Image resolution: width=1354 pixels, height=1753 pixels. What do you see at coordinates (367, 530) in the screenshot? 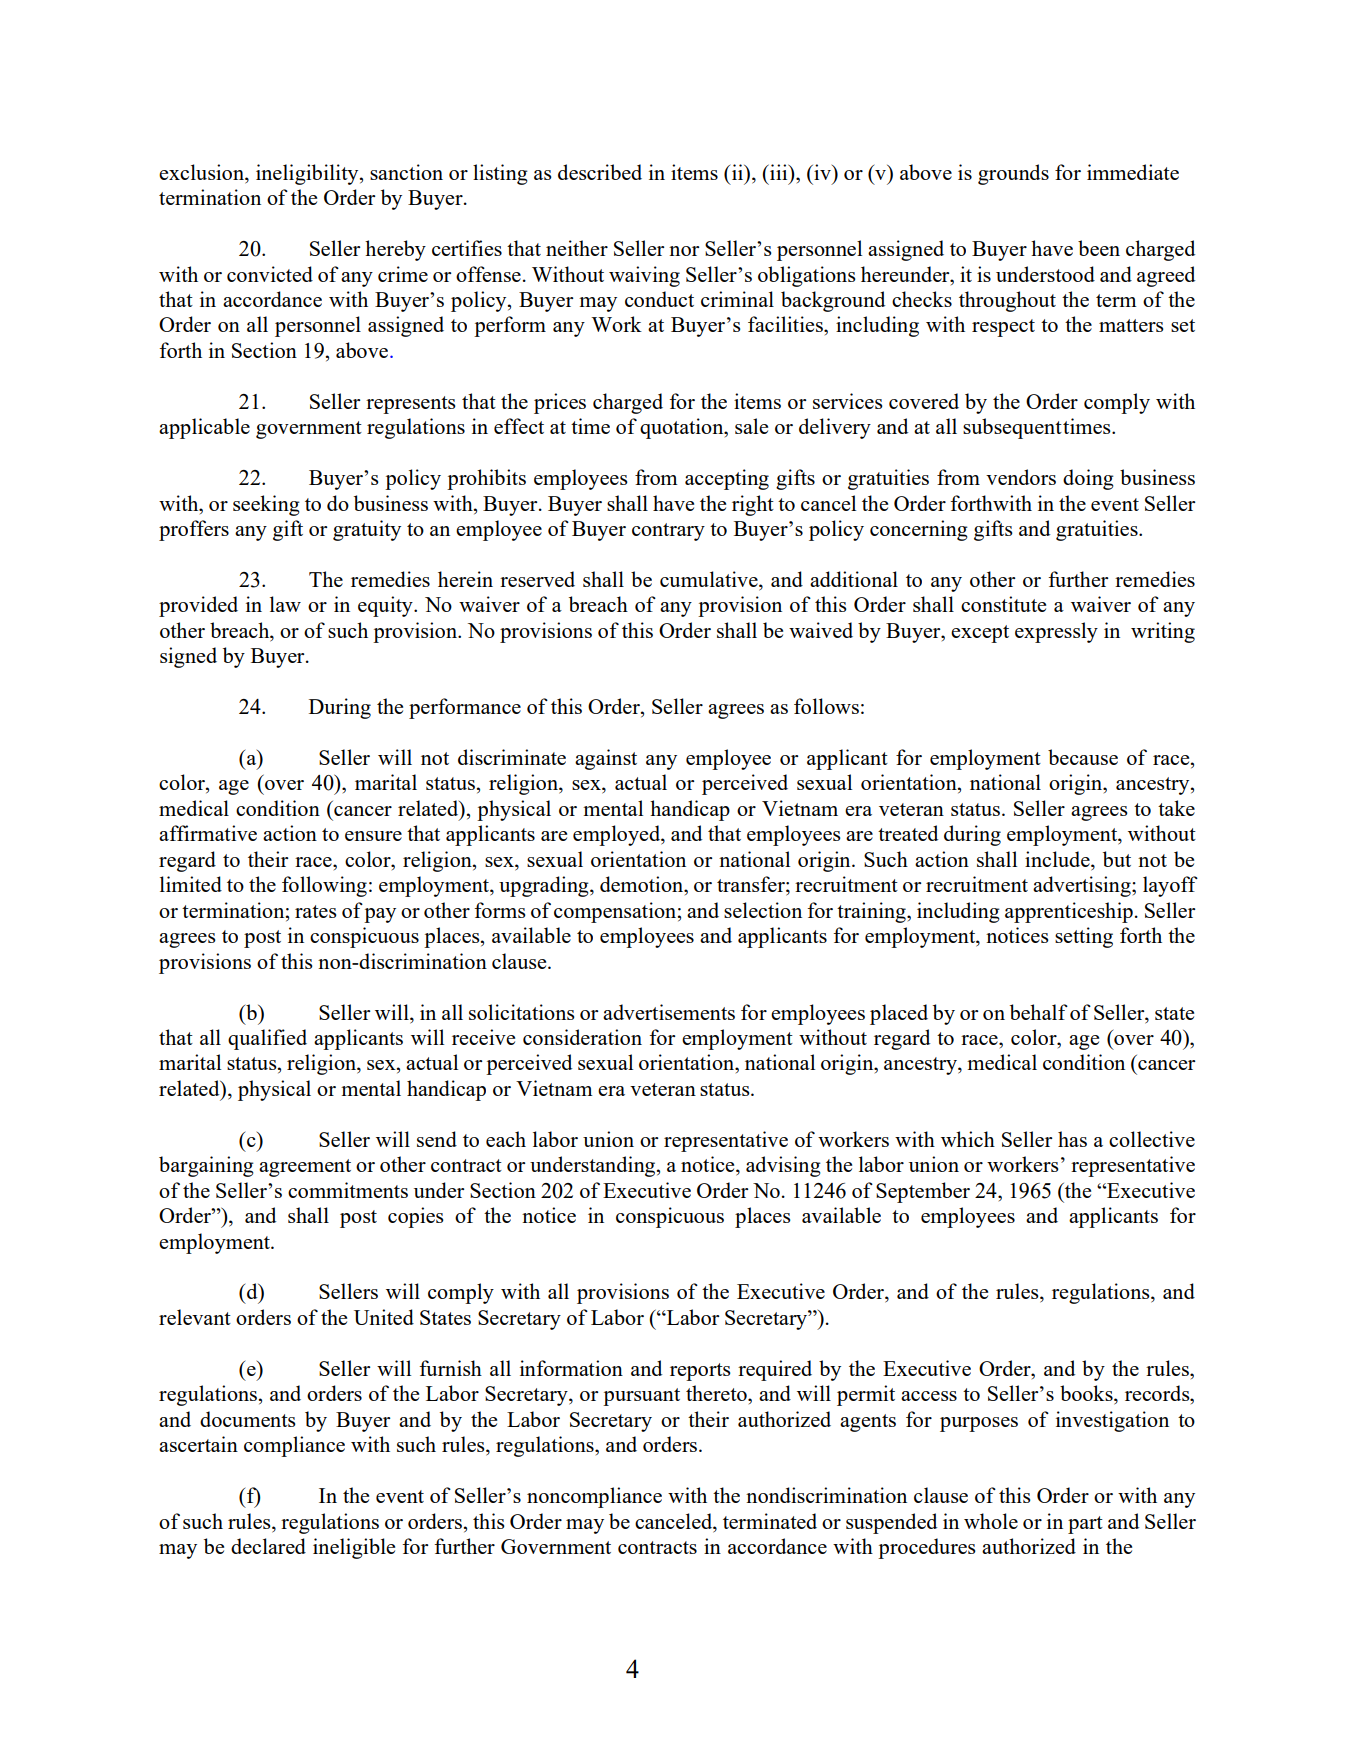
I see `gratuity` at bounding box center [367, 530].
